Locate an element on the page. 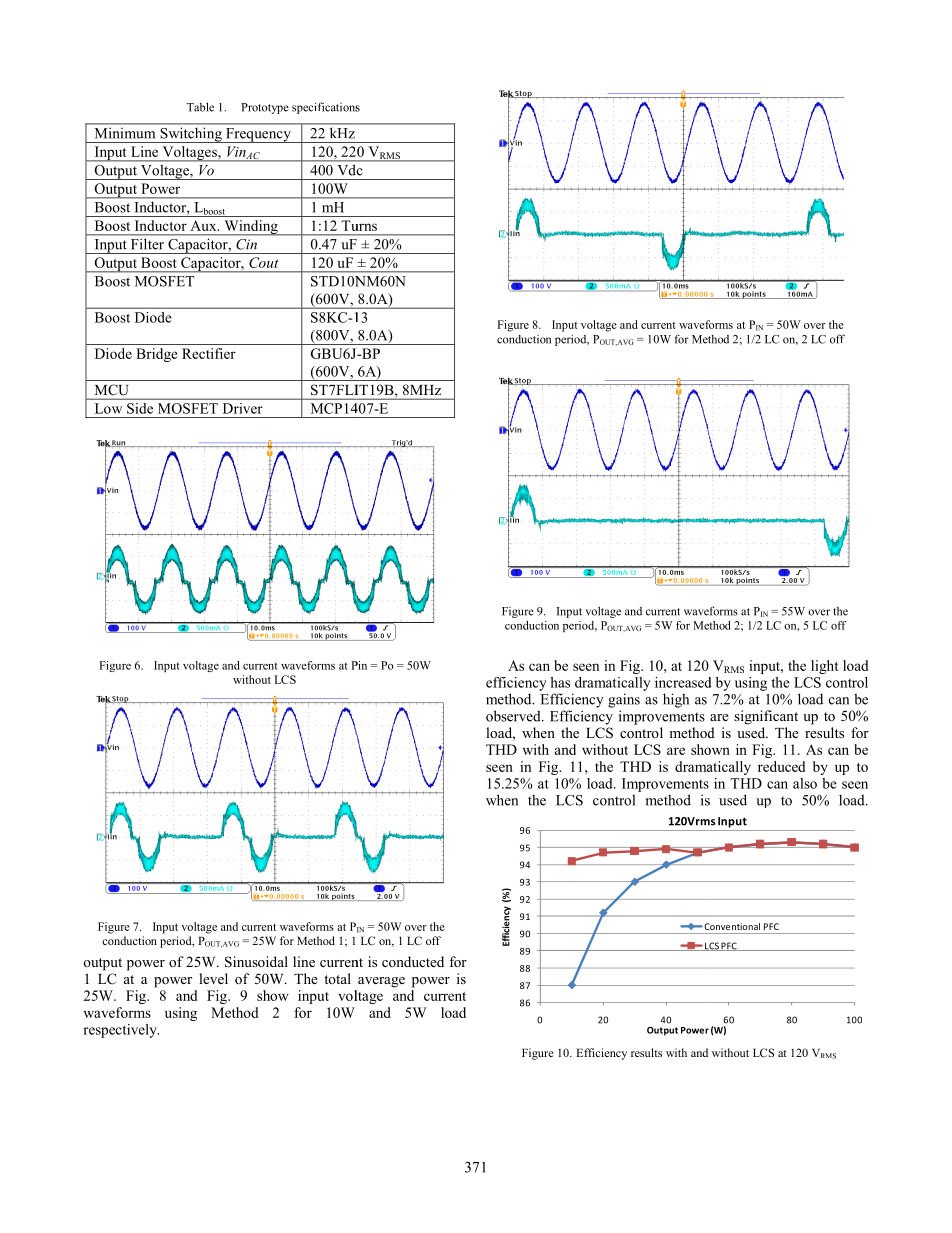  gains is located at coordinates (624, 700).
